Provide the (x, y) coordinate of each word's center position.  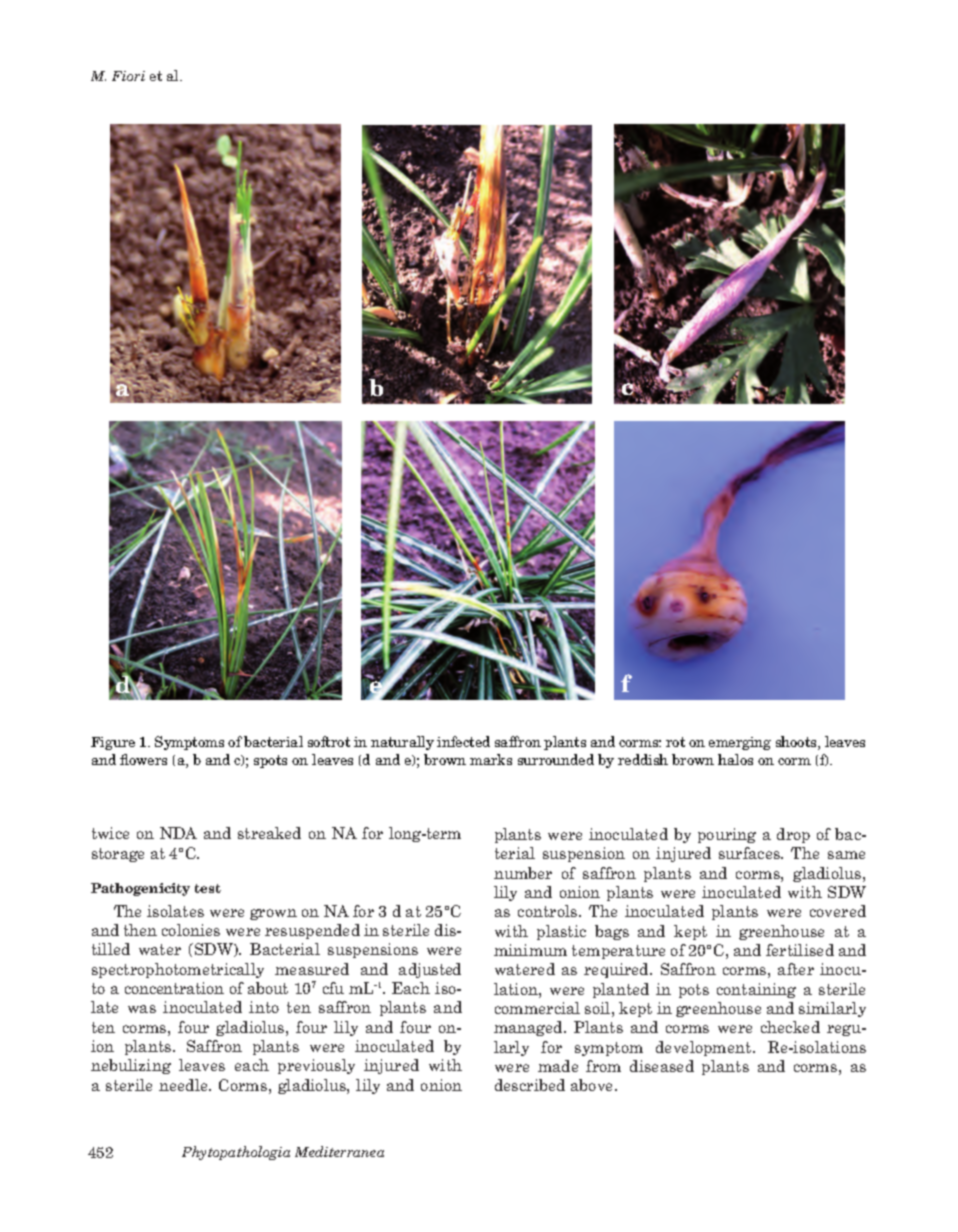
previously (316, 1066)
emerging (740, 743)
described (530, 1085)
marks (491, 759)
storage (118, 855)
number (523, 873)
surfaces (751, 853)
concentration (174, 988)
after (796, 969)
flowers (143, 759)
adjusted (430, 970)
